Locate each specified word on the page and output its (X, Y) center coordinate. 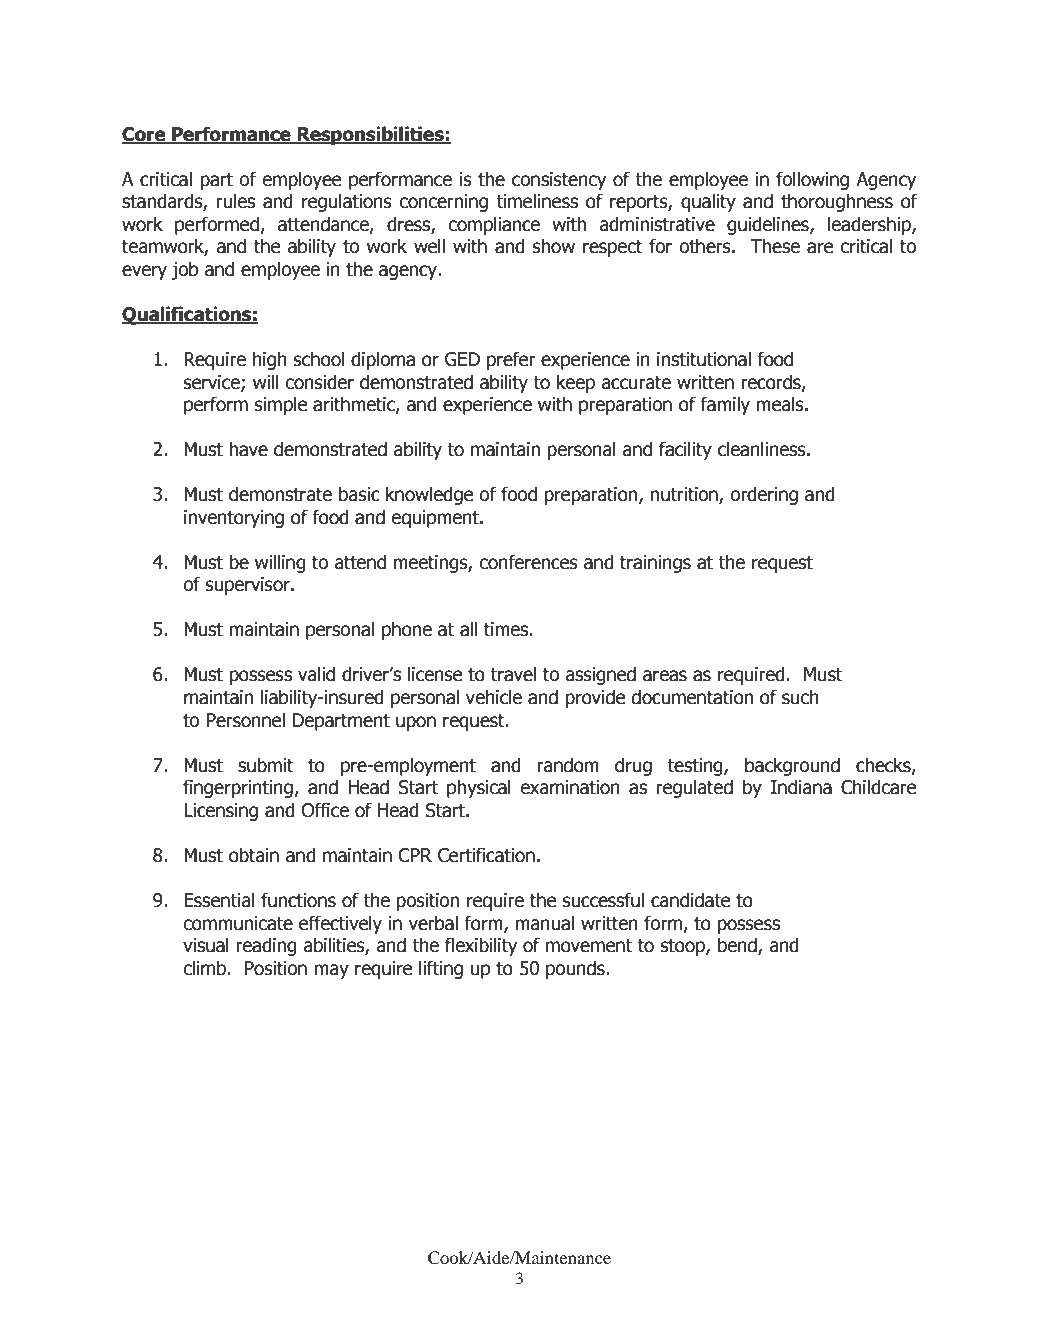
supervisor (249, 586)
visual (206, 945)
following (812, 180)
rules (235, 201)
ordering (764, 495)
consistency (559, 181)
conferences (528, 562)
